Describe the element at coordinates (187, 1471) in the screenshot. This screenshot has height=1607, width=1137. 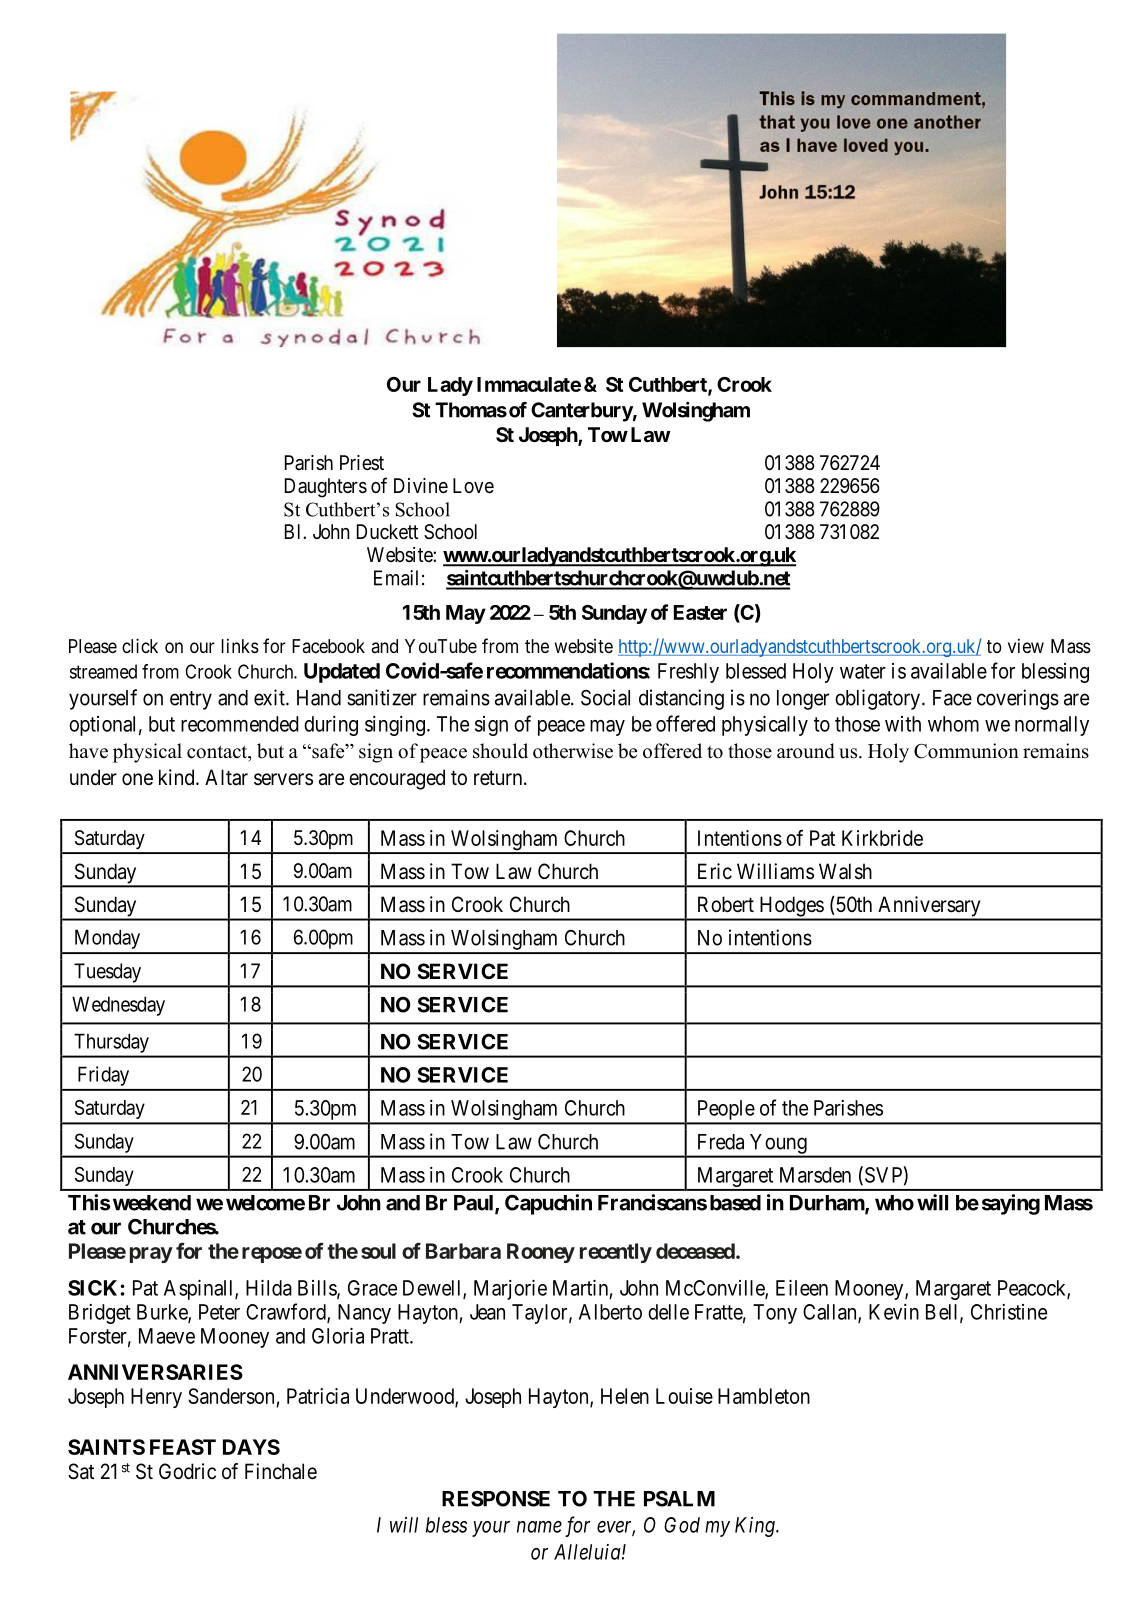
I see `Godric` at that location.
